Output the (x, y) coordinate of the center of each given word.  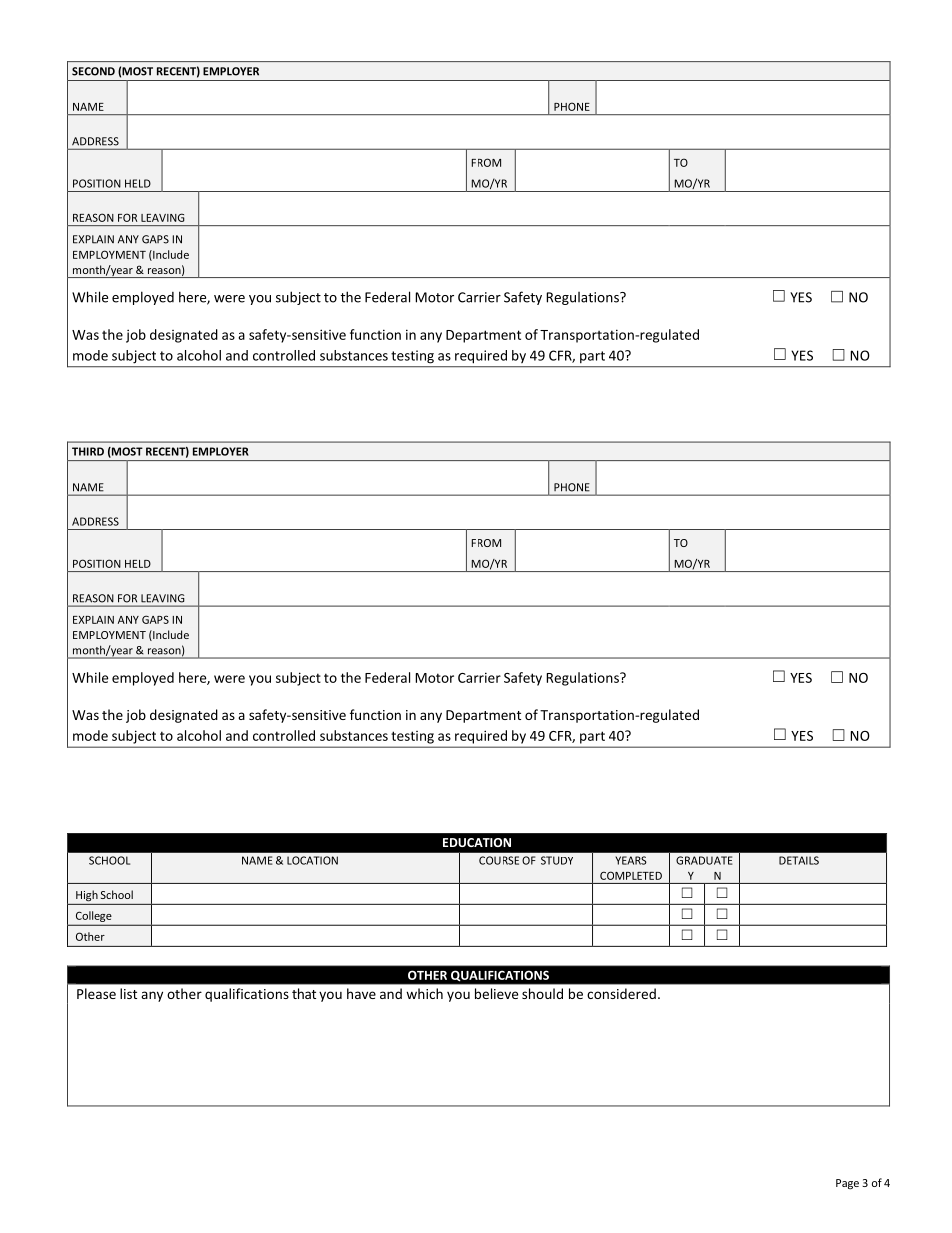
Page (847, 1184)
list (128, 993)
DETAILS (799, 860)
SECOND (93, 71)
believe (496, 993)
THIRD (88, 451)
